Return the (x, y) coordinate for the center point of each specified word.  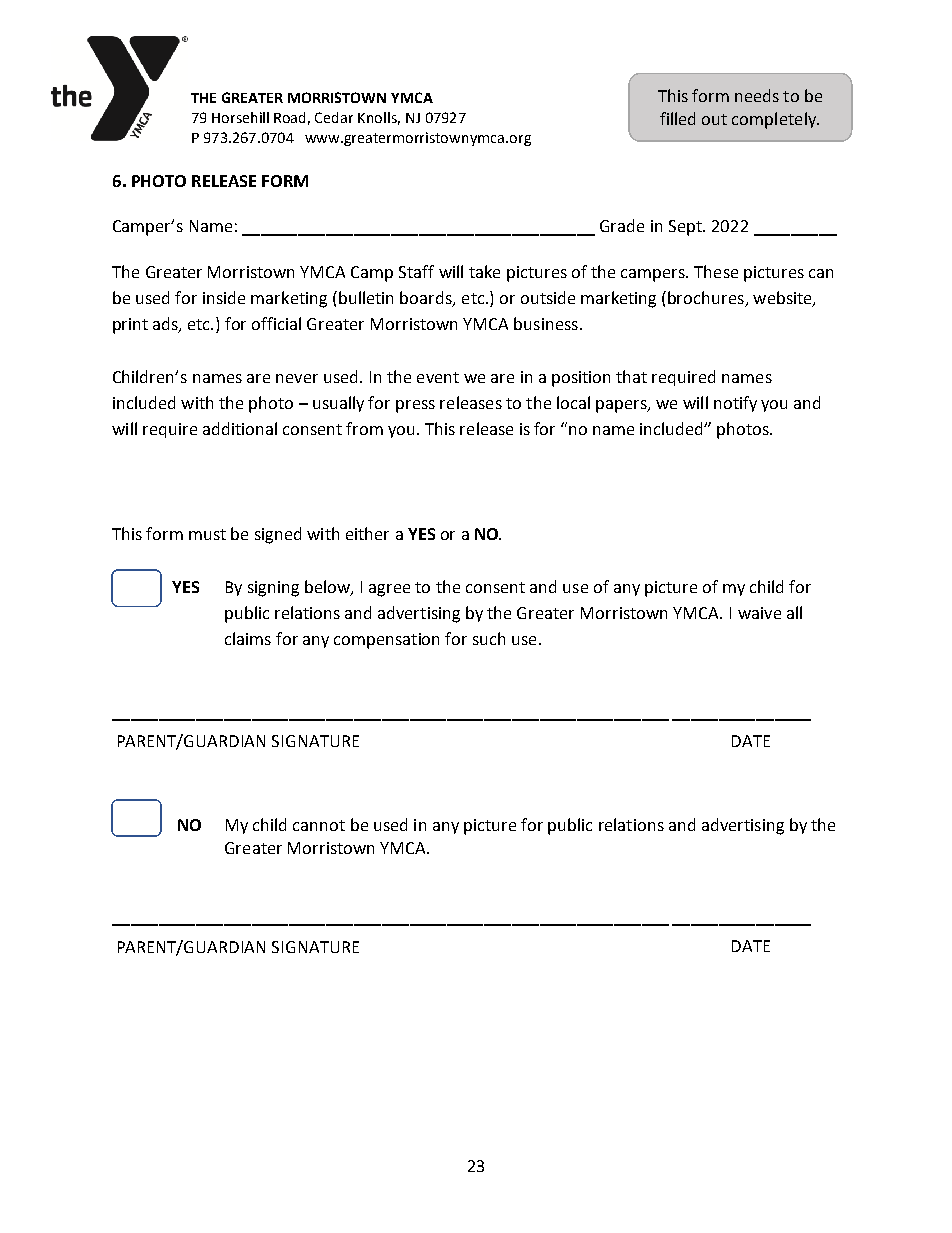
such (489, 638)
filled (677, 118)
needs (757, 95)
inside (224, 297)
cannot (319, 825)
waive (759, 613)
